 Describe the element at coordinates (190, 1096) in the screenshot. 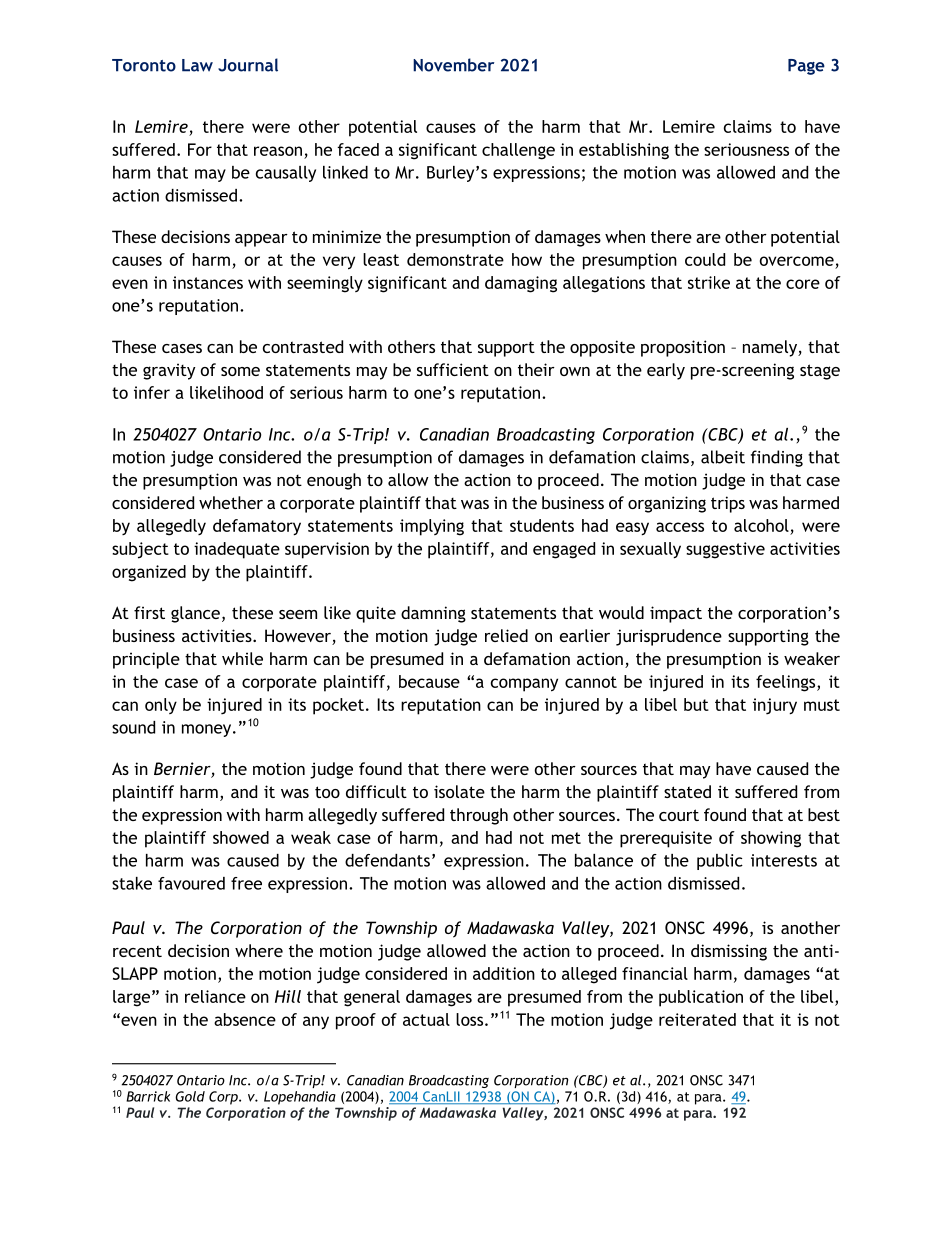

I see `Gold` at that location.
